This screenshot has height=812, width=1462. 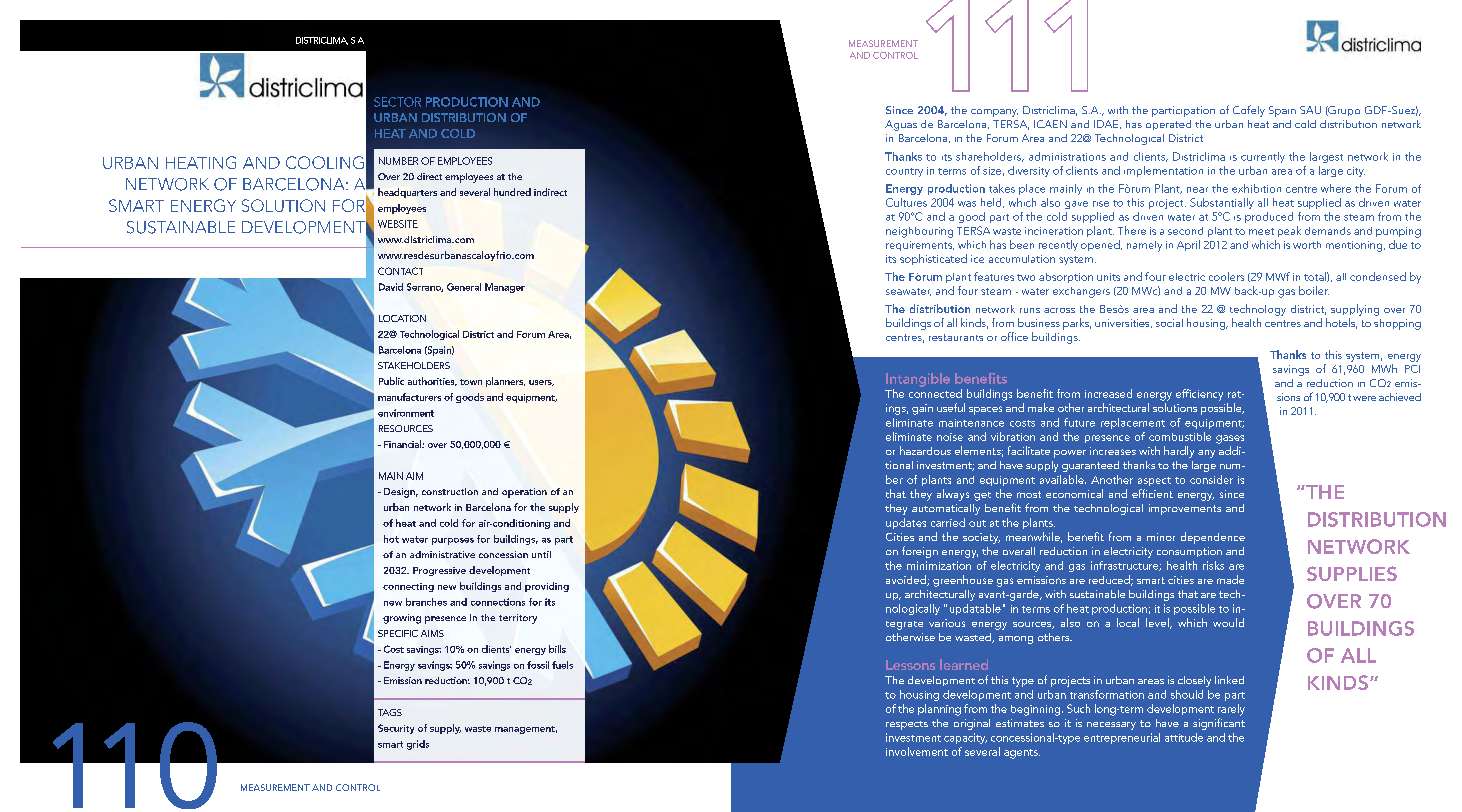 I want to click on sophisticated, so click(x=933, y=259).
